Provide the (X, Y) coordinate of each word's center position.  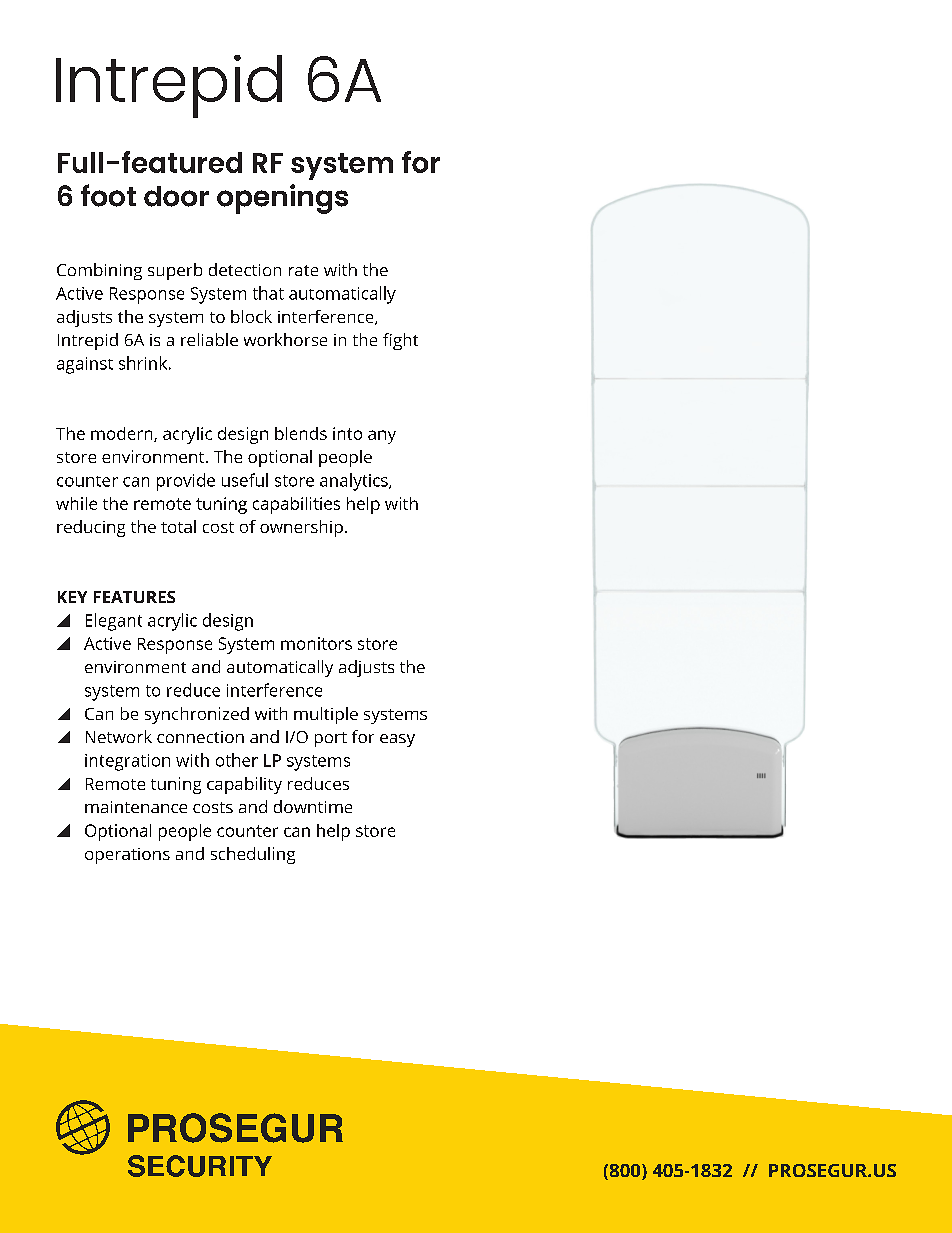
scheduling (253, 855)
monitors (316, 643)
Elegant (114, 622)
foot (108, 195)
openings (282, 199)
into (347, 433)
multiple (326, 715)
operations (127, 856)
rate (303, 270)
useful (245, 480)
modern (123, 434)
